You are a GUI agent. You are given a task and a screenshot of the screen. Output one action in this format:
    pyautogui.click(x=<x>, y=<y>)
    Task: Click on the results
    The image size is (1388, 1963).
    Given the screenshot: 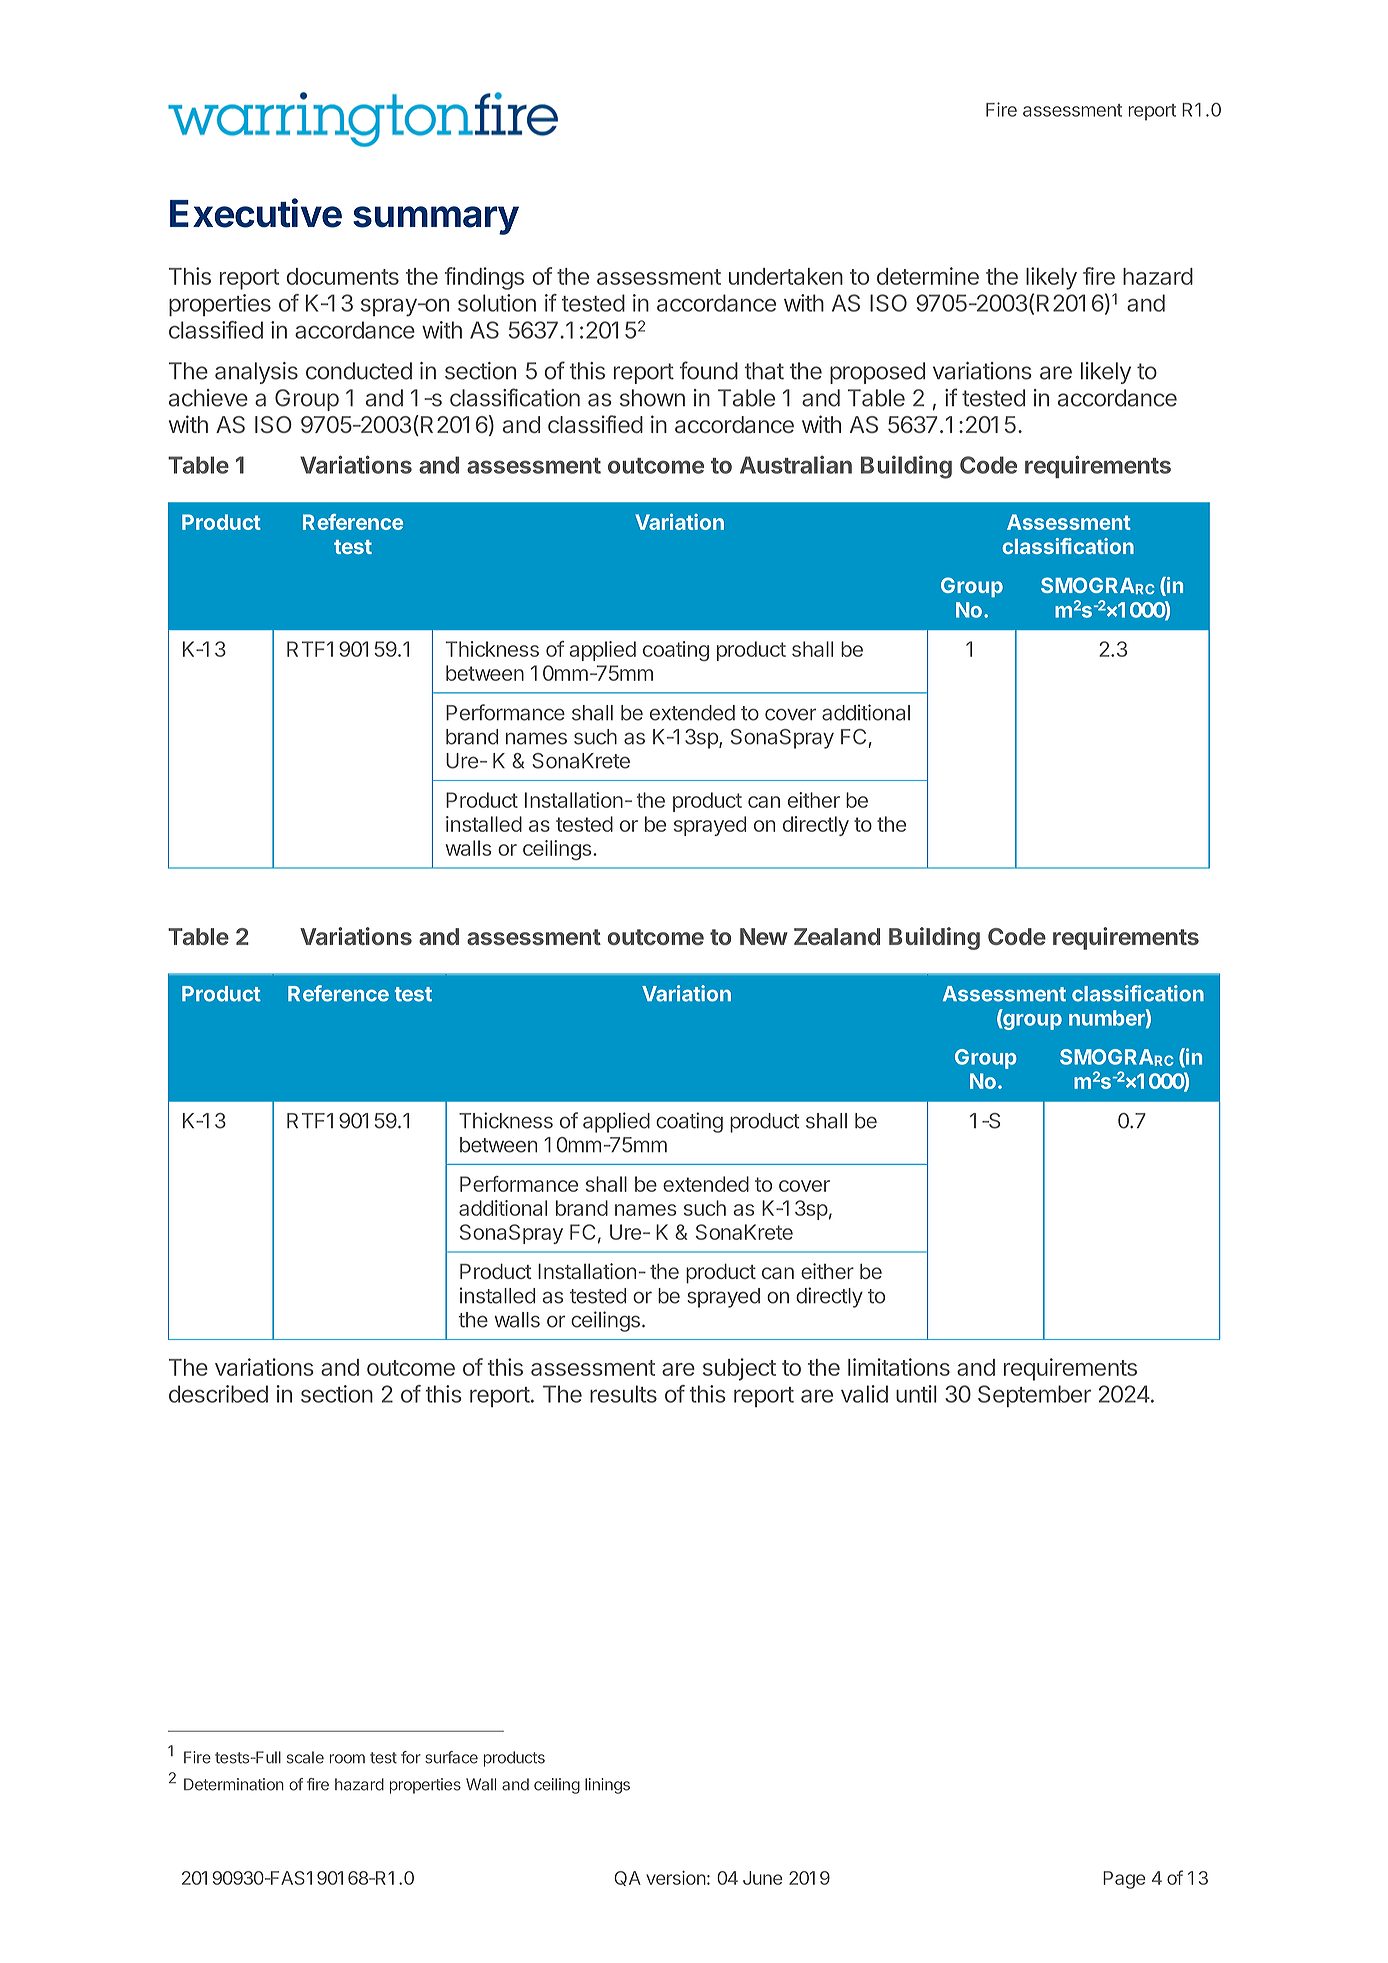 What is the action you would take?
    pyautogui.click(x=623, y=1394)
